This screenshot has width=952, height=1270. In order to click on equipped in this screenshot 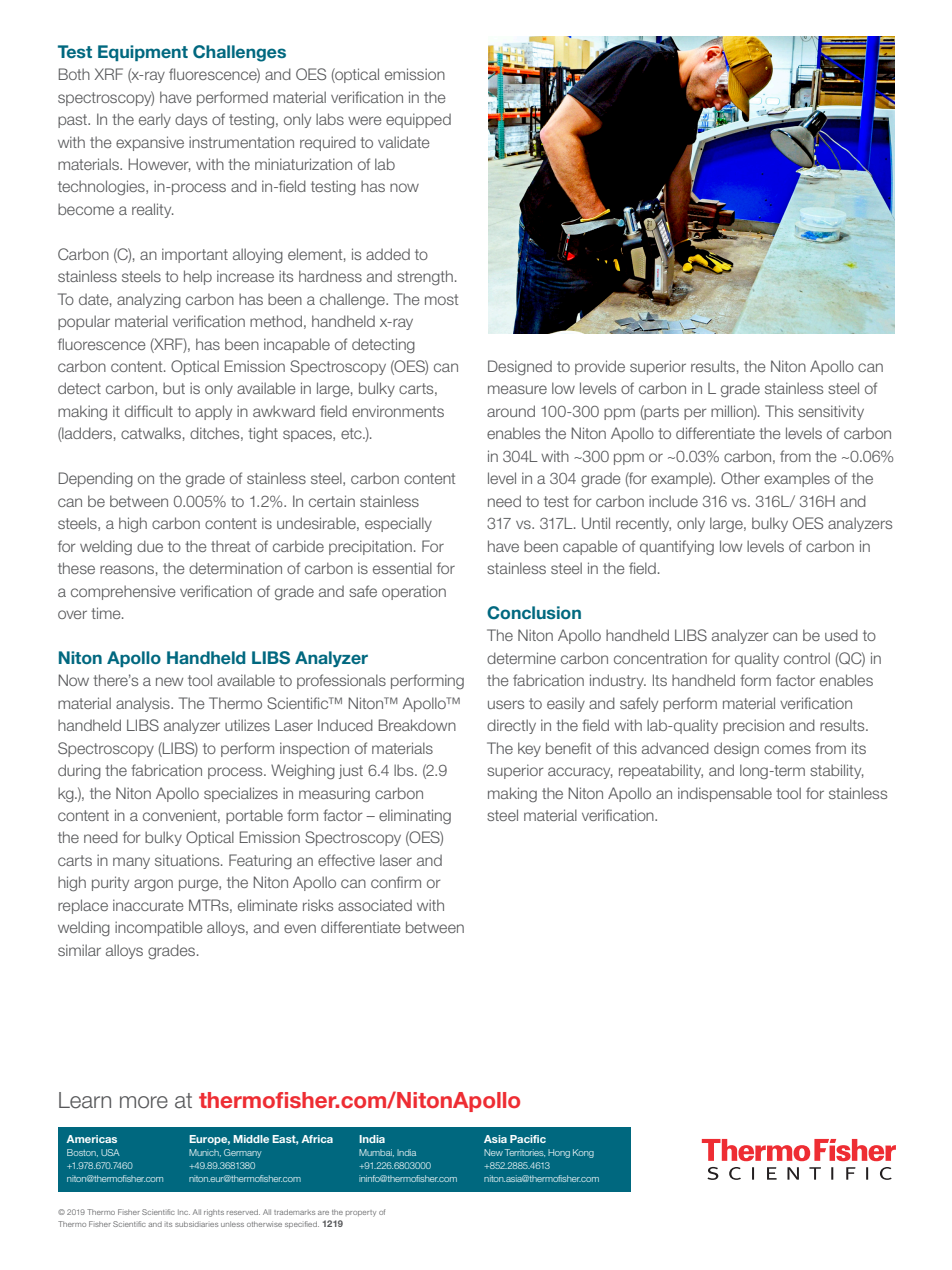, I will do `click(418, 120)`.
